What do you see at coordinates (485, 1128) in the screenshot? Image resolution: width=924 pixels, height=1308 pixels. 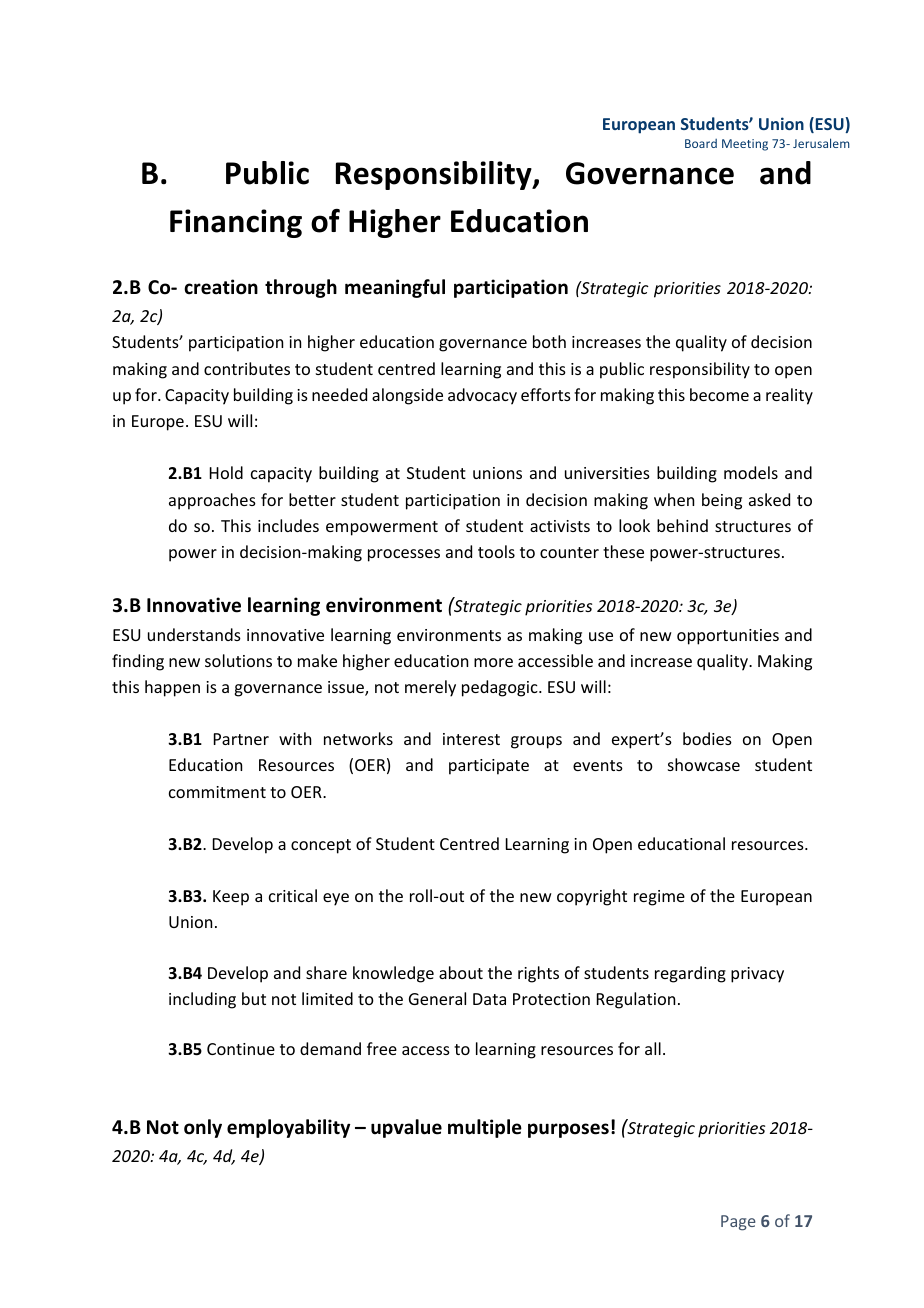 I see `multiple` at bounding box center [485, 1128].
